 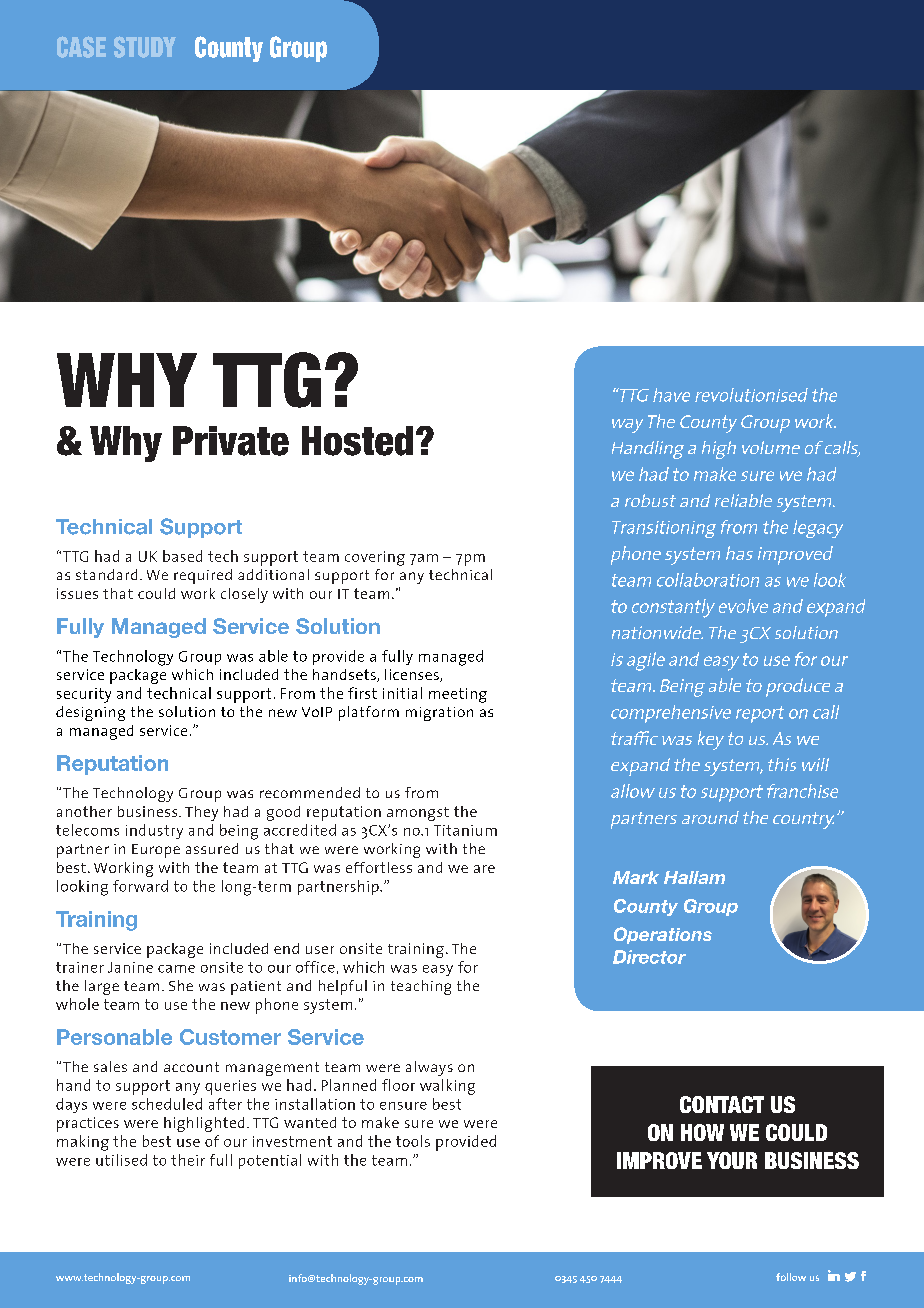 I want to click on CONTACT, so click(x=722, y=1104).
